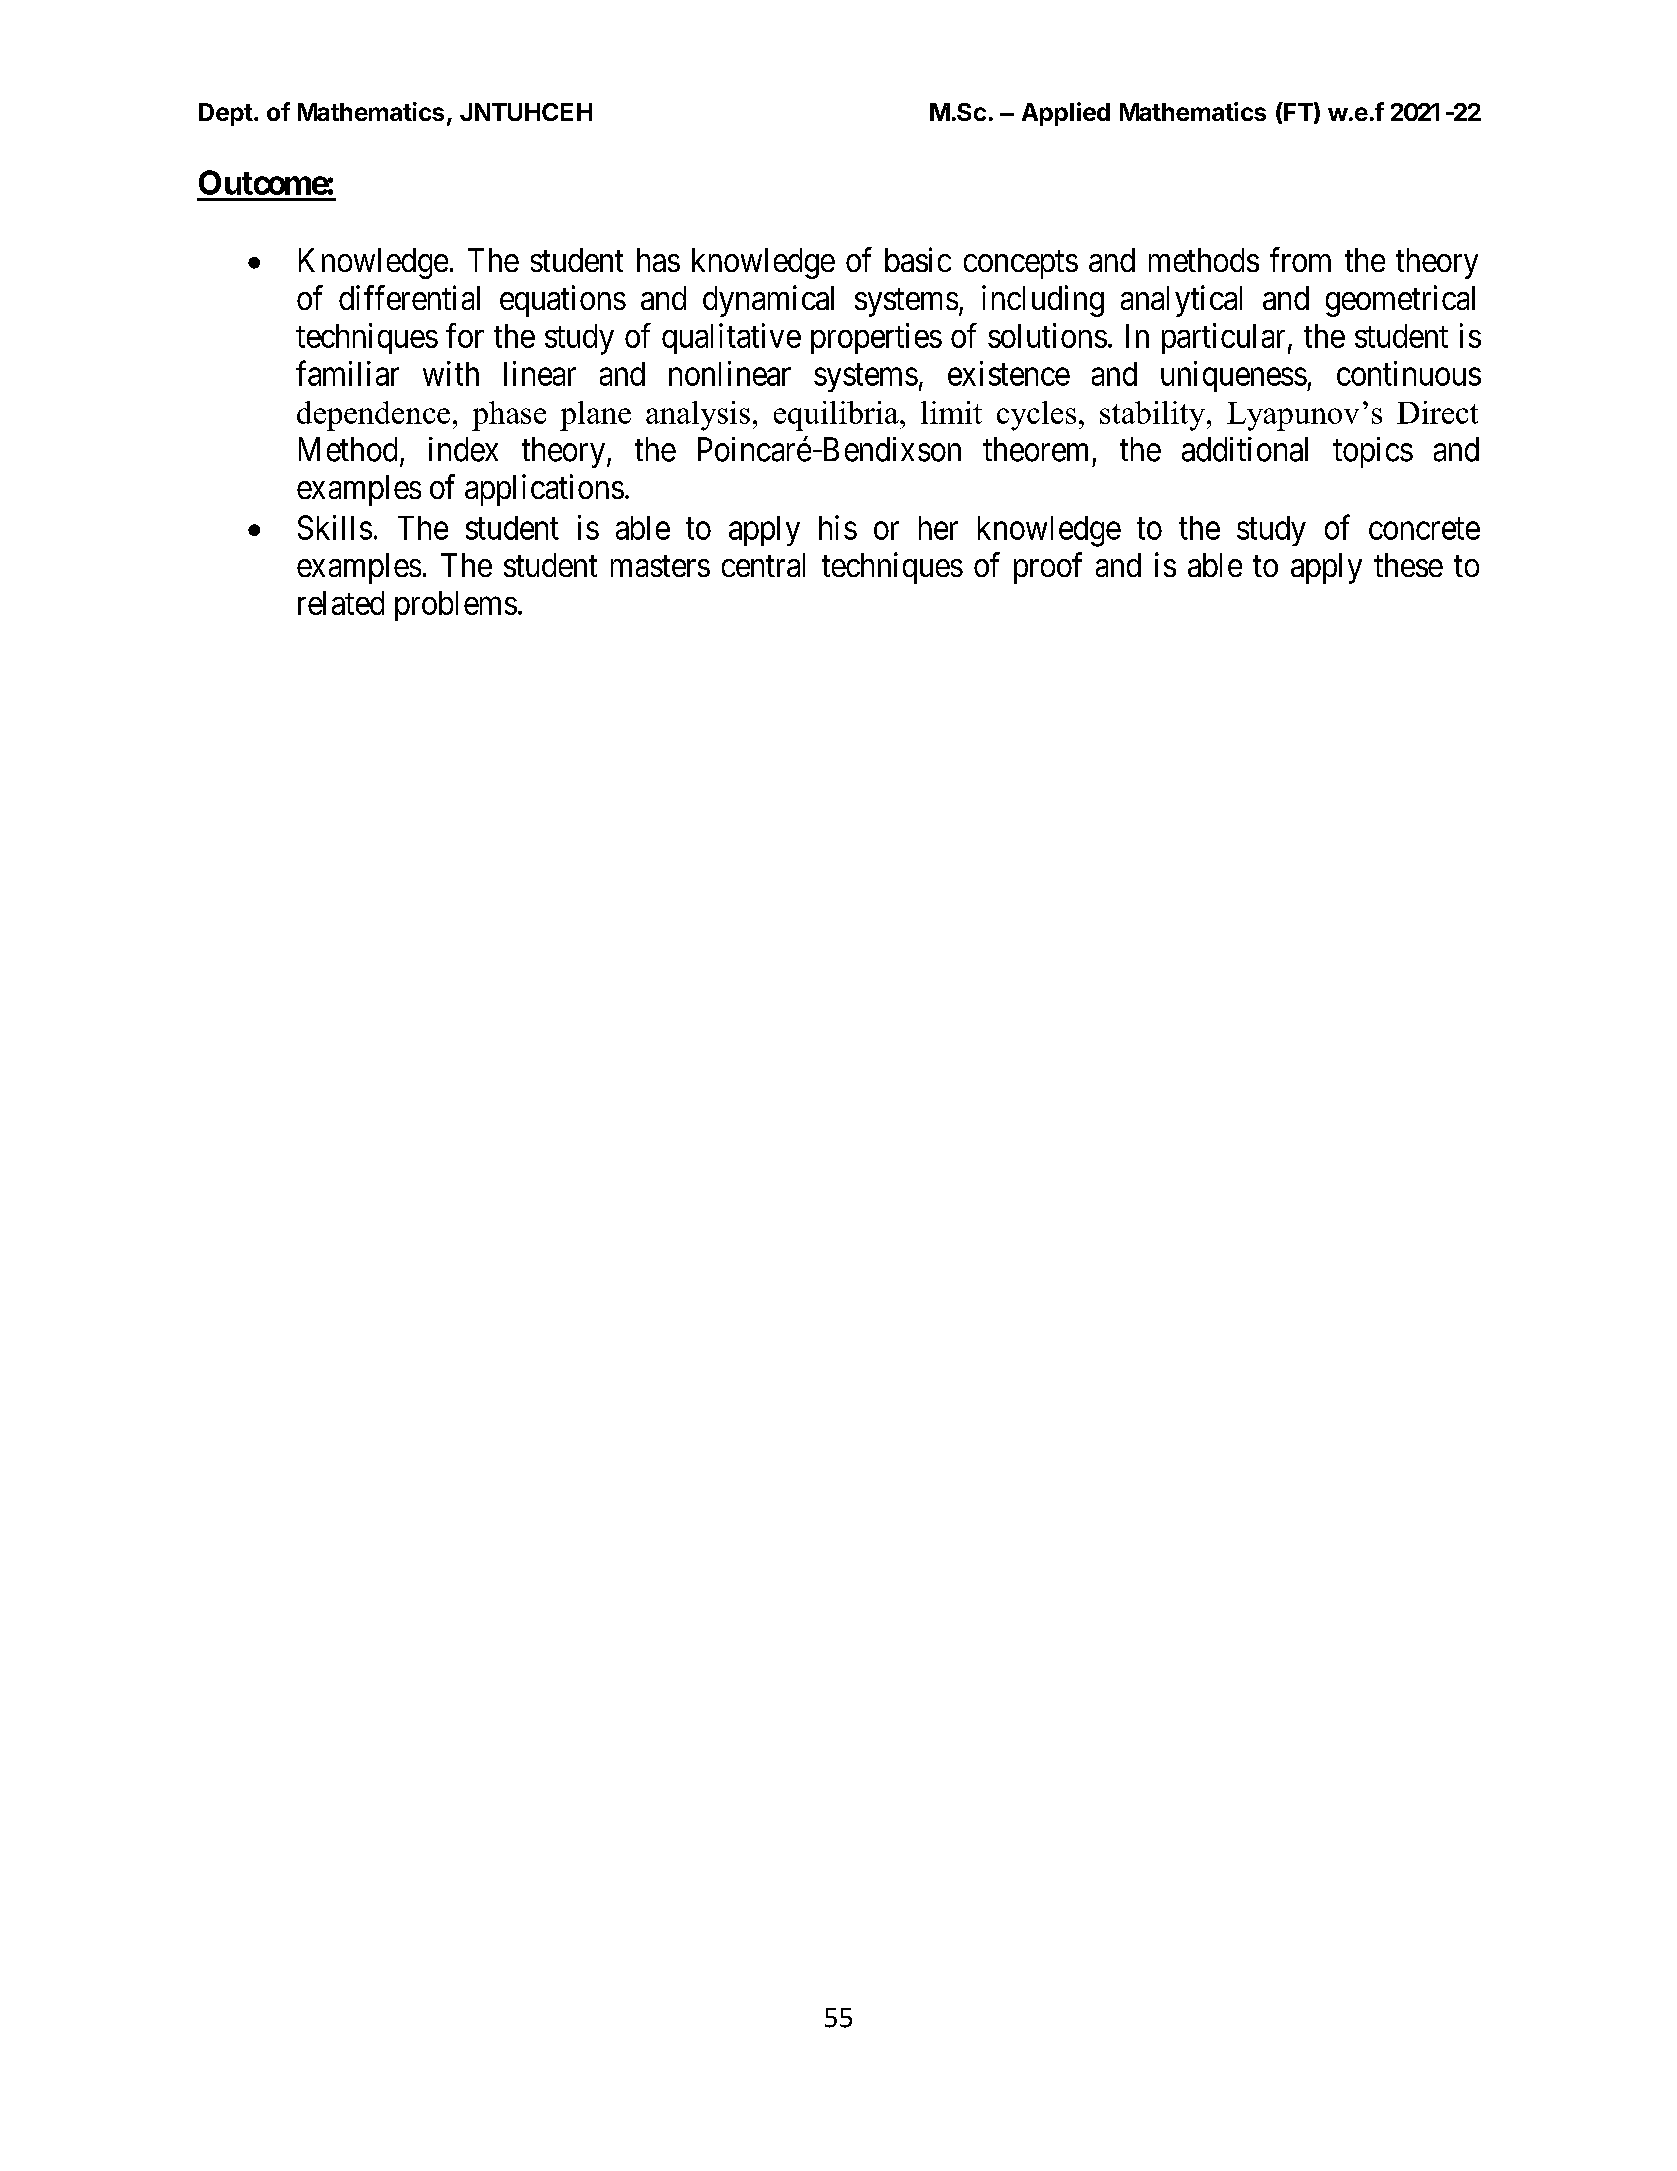 The height and width of the document is (2171, 1677). Describe the element at coordinates (1066, 114) in the document. I see `Applied` at that location.
